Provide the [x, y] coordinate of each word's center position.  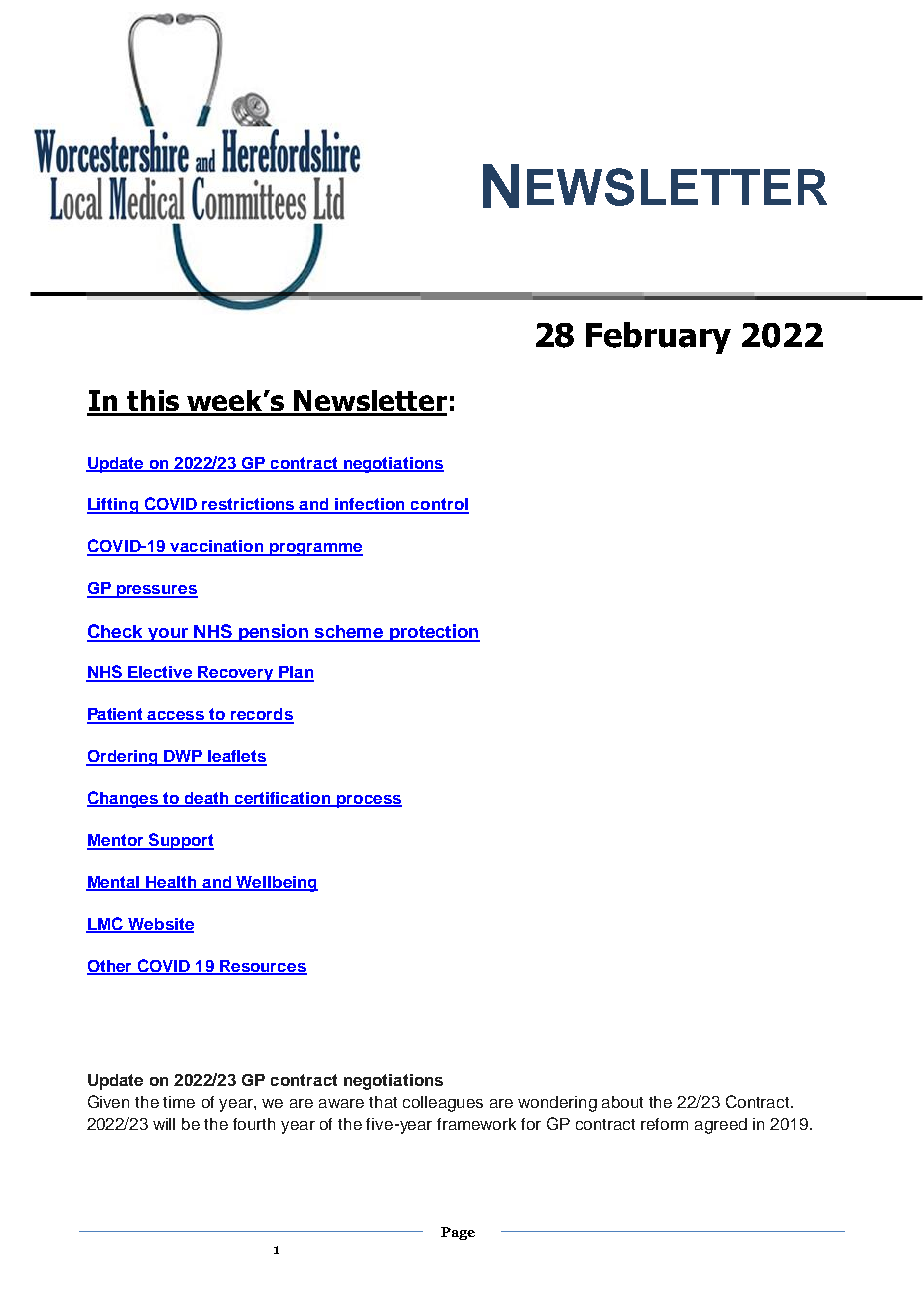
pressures [156, 591]
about [622, 1102]
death [207, 799]
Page [458, 1233]
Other [110, 967]
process [368, 801]
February [658, 338]
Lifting [114, 506]
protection [433, 633]
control [439, 505]
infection [371, 505]
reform [664, 1124]
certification [283, 799]
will [164, 1124]
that [383, 1102]
